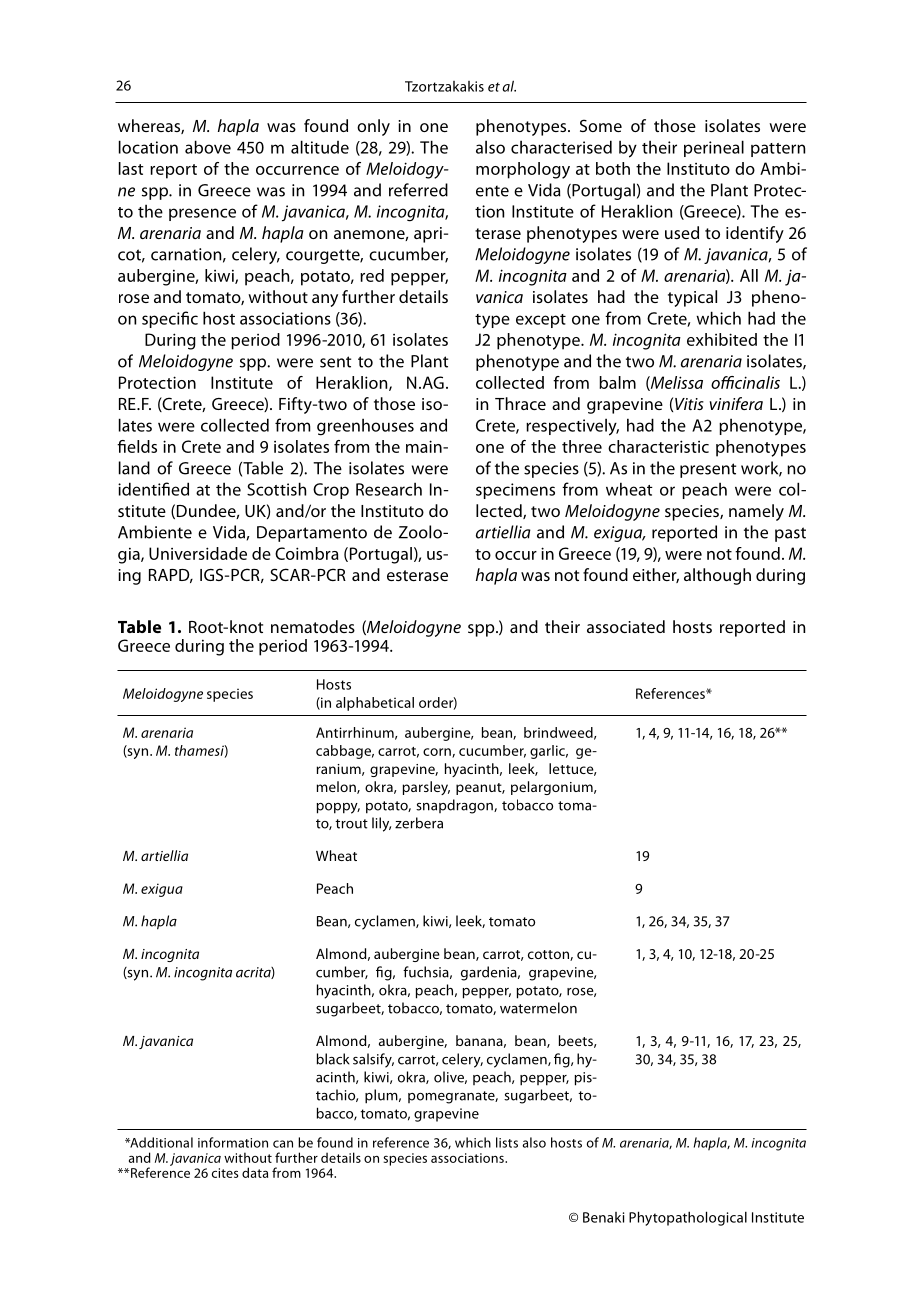  What do you see at coordinates (313, 626) in the image?
I see `nematodes` at bounding box center [313, 626].
